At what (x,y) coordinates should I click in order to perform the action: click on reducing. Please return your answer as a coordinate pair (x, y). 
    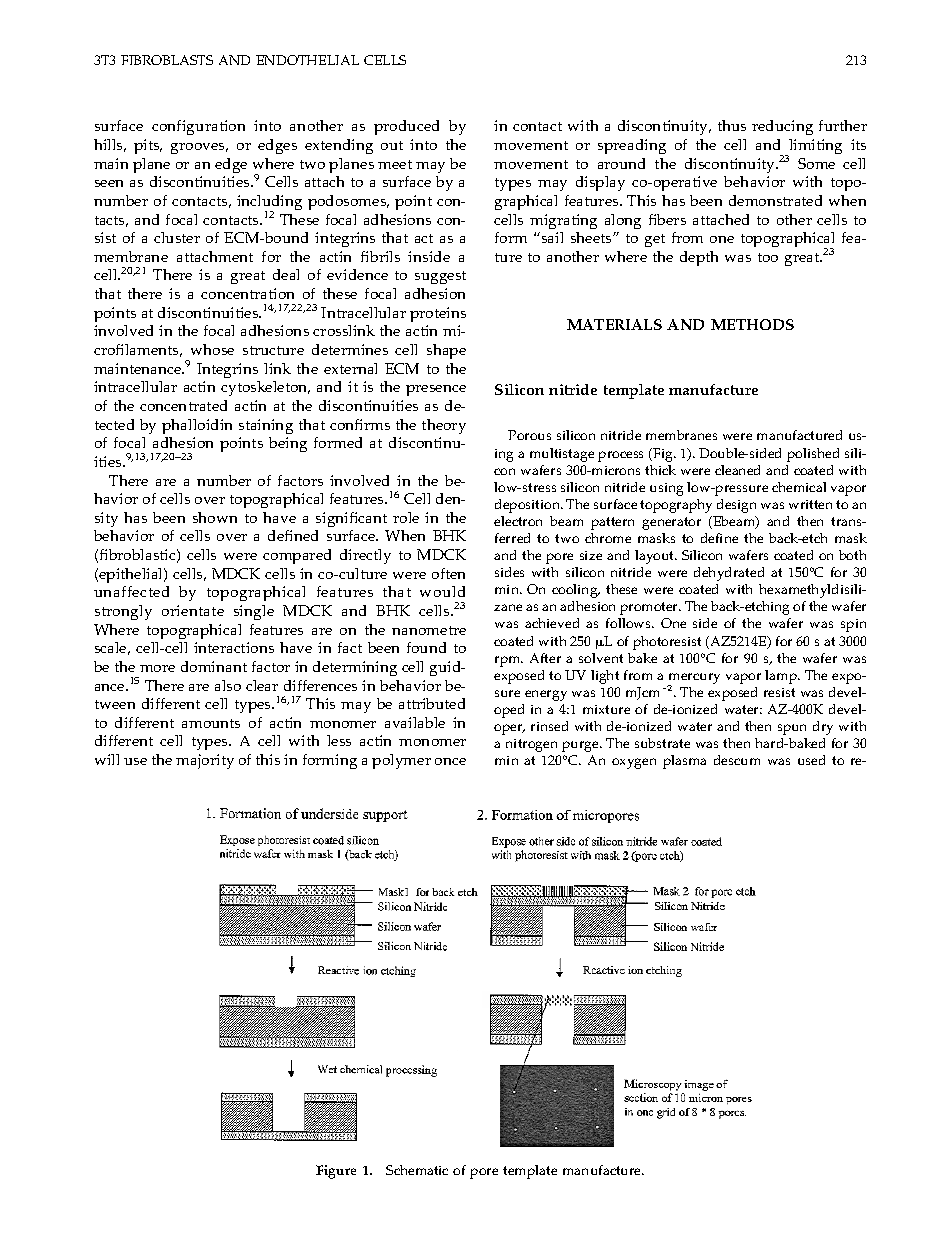
    Looking at the image, I should click on (782, 127).
